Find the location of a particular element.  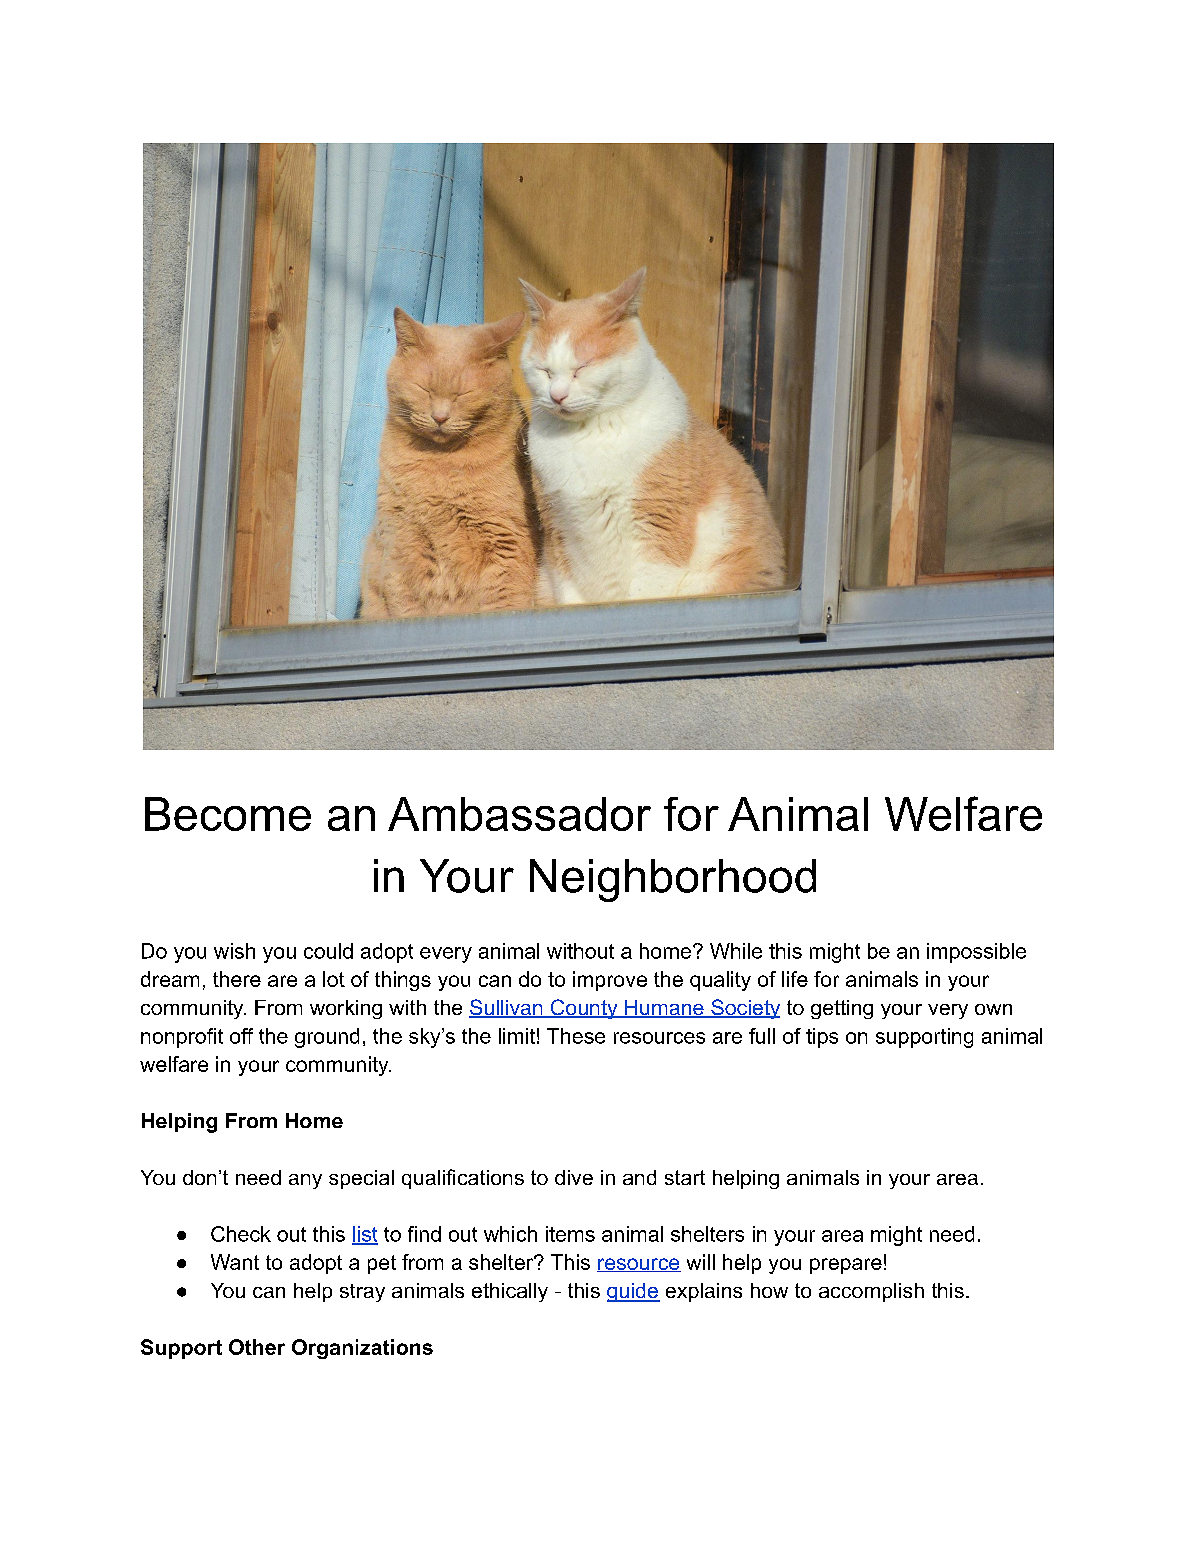

accomplish is located at coordinates (871, 1292).
